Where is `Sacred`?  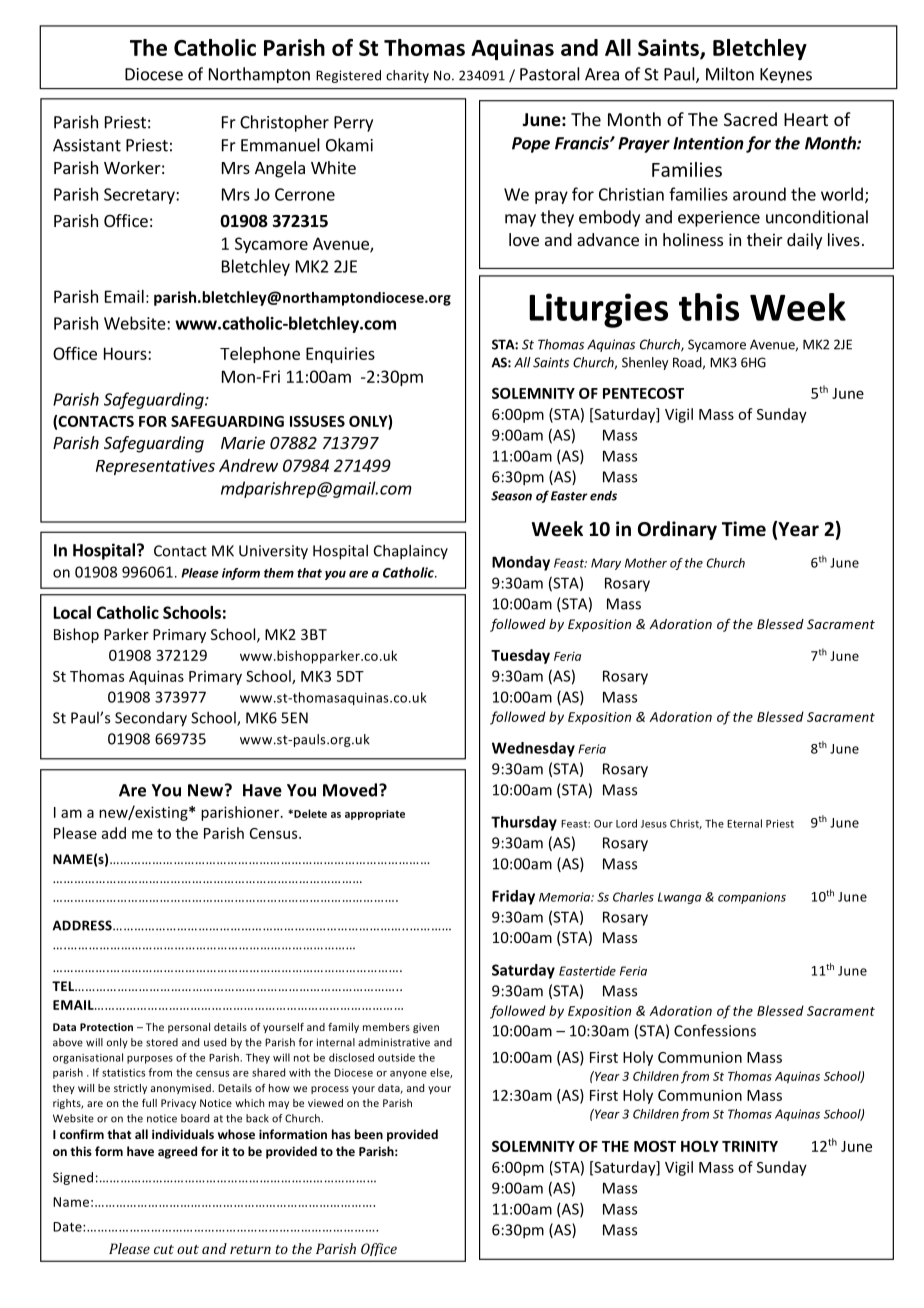
Sacred is located at coordinates (750, 119).
